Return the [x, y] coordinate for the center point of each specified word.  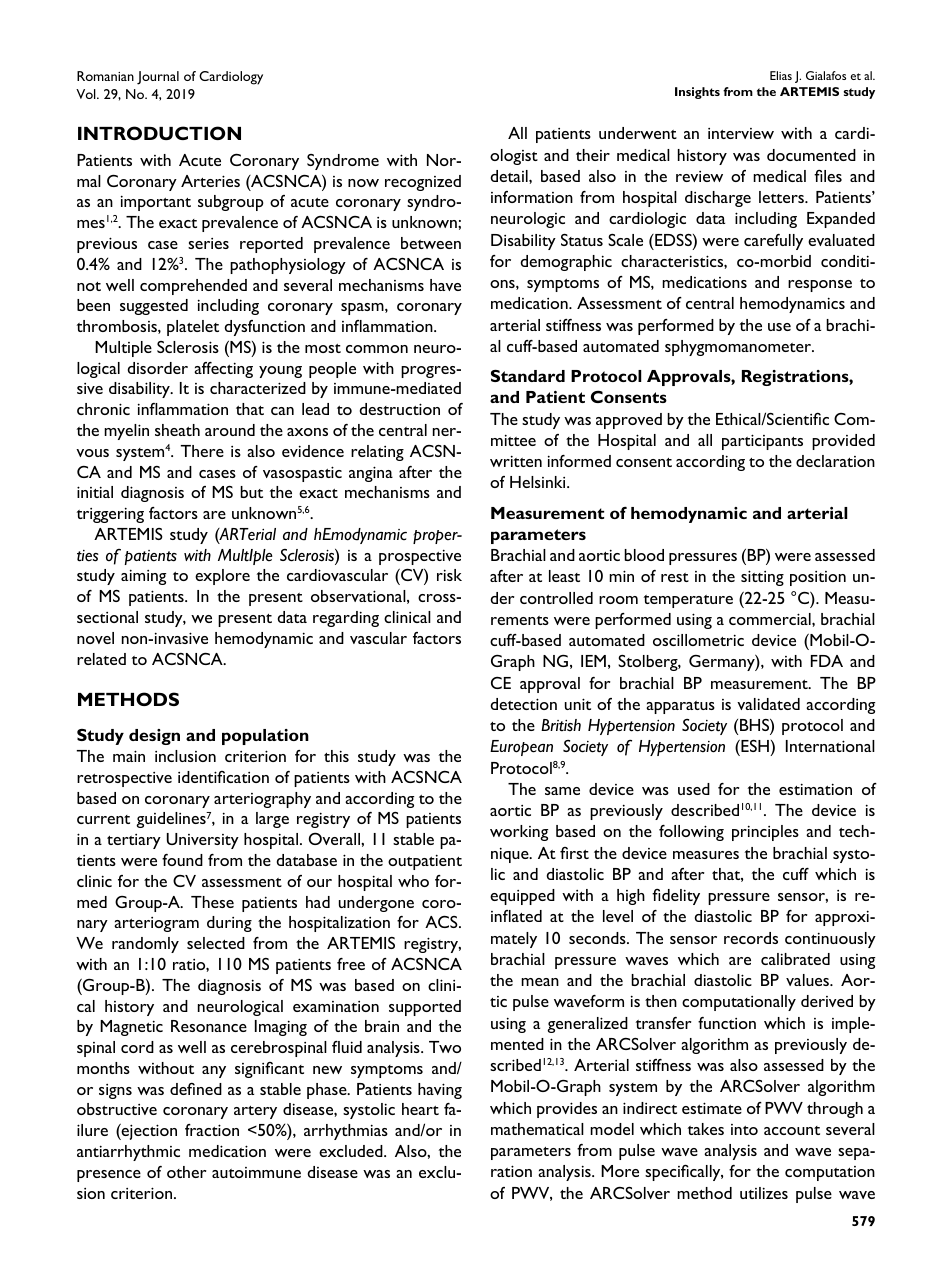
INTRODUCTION [159, 133]
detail [510, 176]
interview [741, 133]
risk [449, 575]
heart [420, 1109]
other [186, 1172]
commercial [771, 619]
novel [95, 638]
